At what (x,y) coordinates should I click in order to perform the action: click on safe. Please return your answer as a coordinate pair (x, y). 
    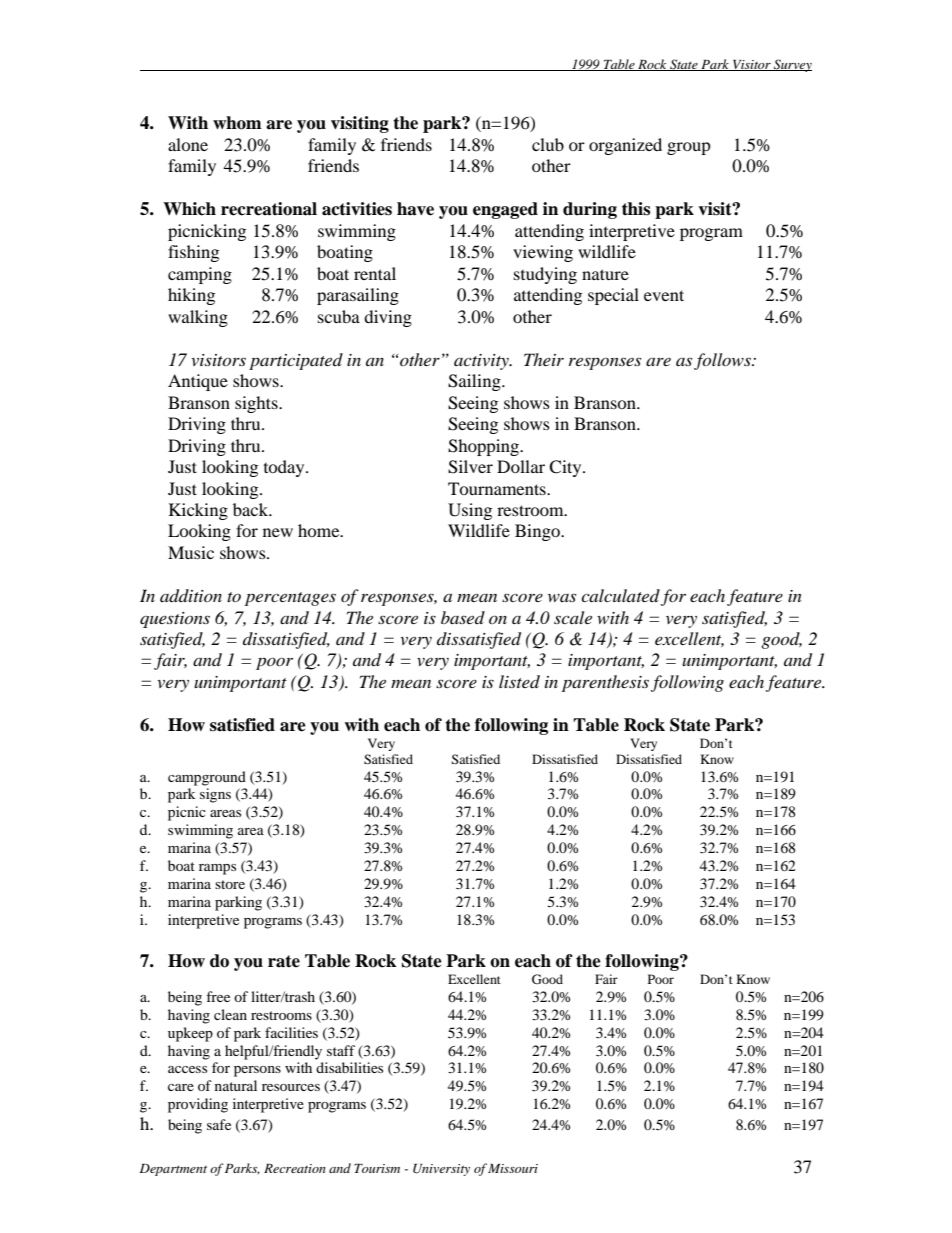
    Looking at the image, I should click on (219, 1124).
